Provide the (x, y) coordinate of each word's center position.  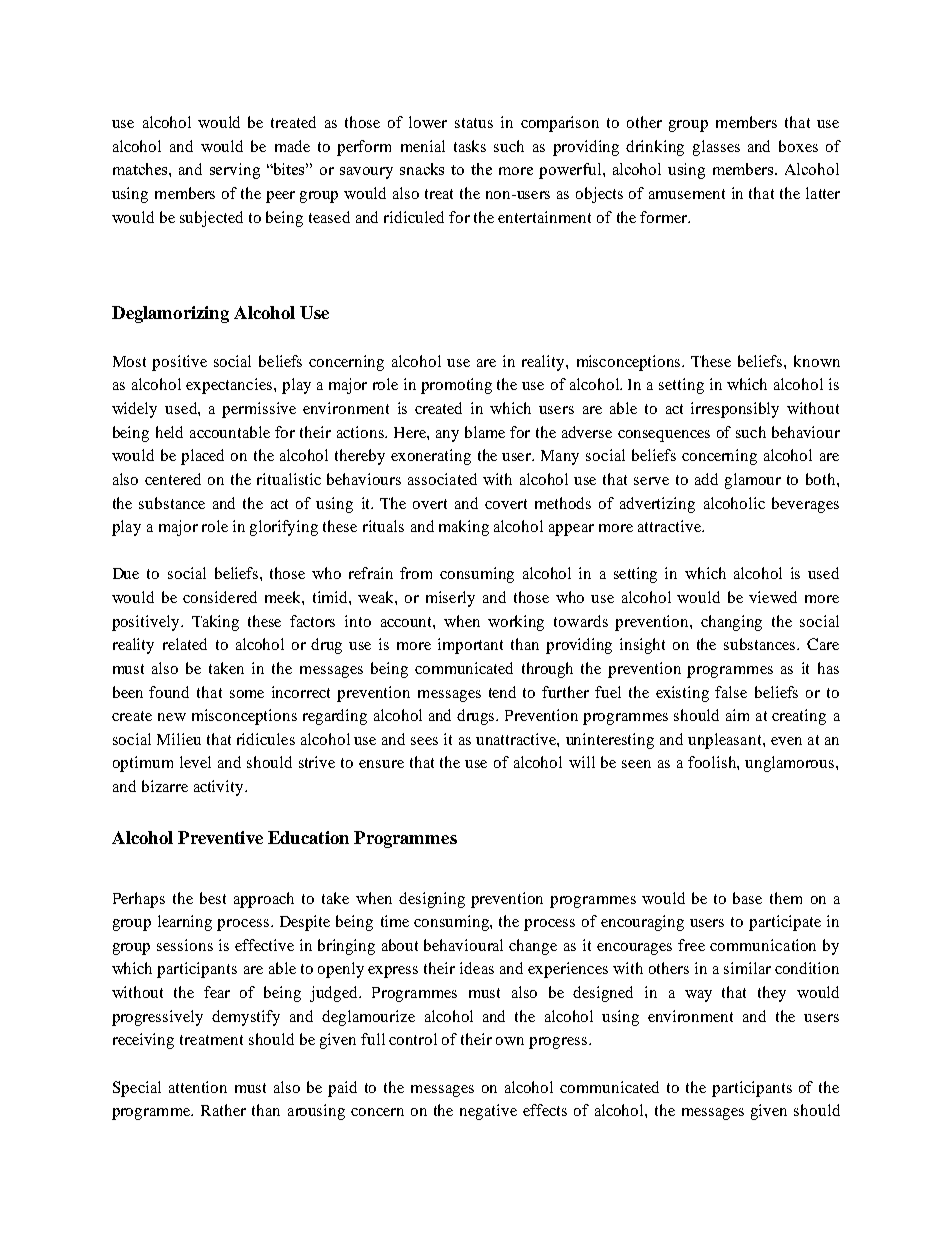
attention (198, 1087)
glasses (716, 148)
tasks (470, 146)
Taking (215, 623)
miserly (450, 599)
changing (731, 623)
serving (235, 171)
